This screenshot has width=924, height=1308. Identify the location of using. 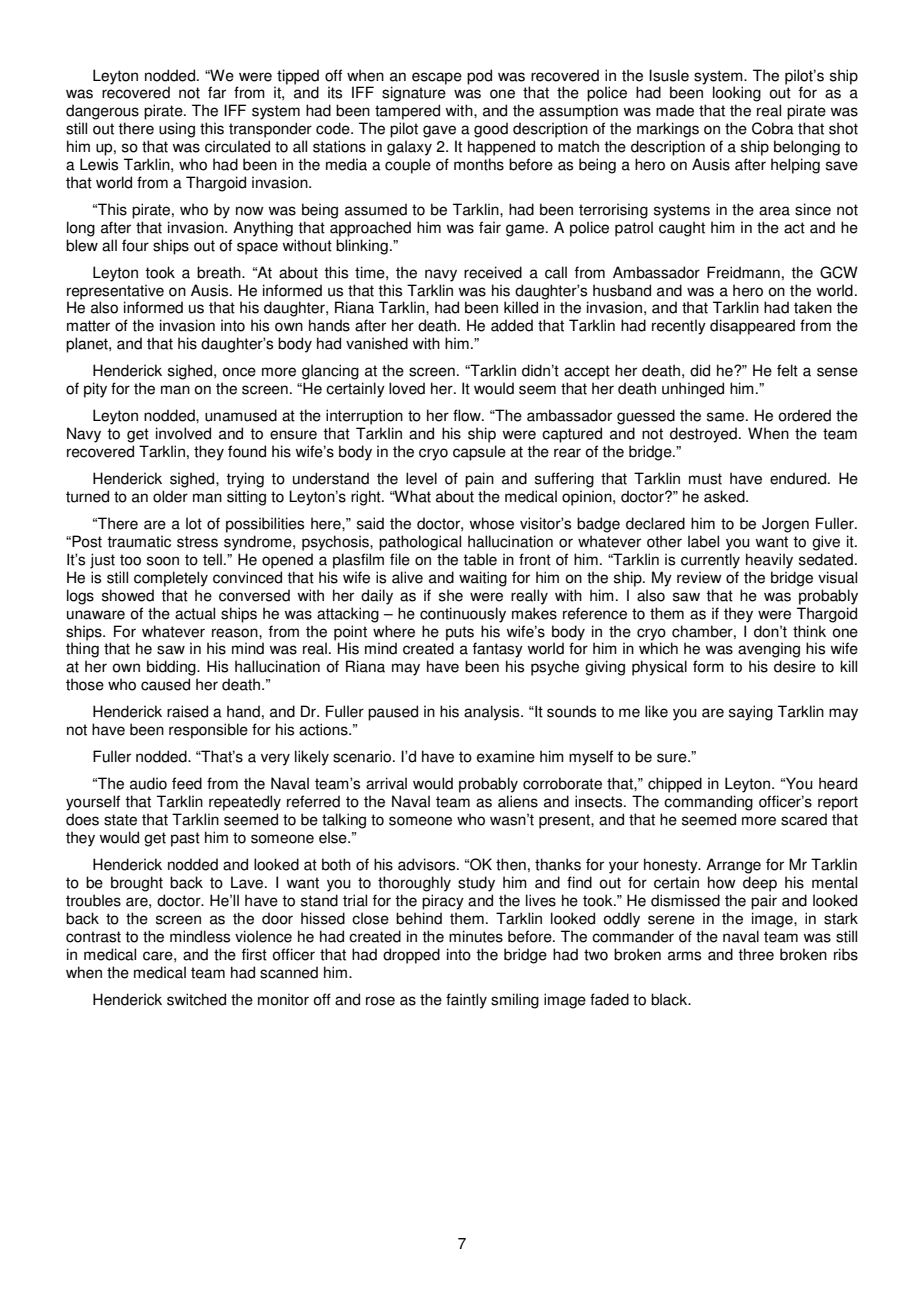
(177, 130).
